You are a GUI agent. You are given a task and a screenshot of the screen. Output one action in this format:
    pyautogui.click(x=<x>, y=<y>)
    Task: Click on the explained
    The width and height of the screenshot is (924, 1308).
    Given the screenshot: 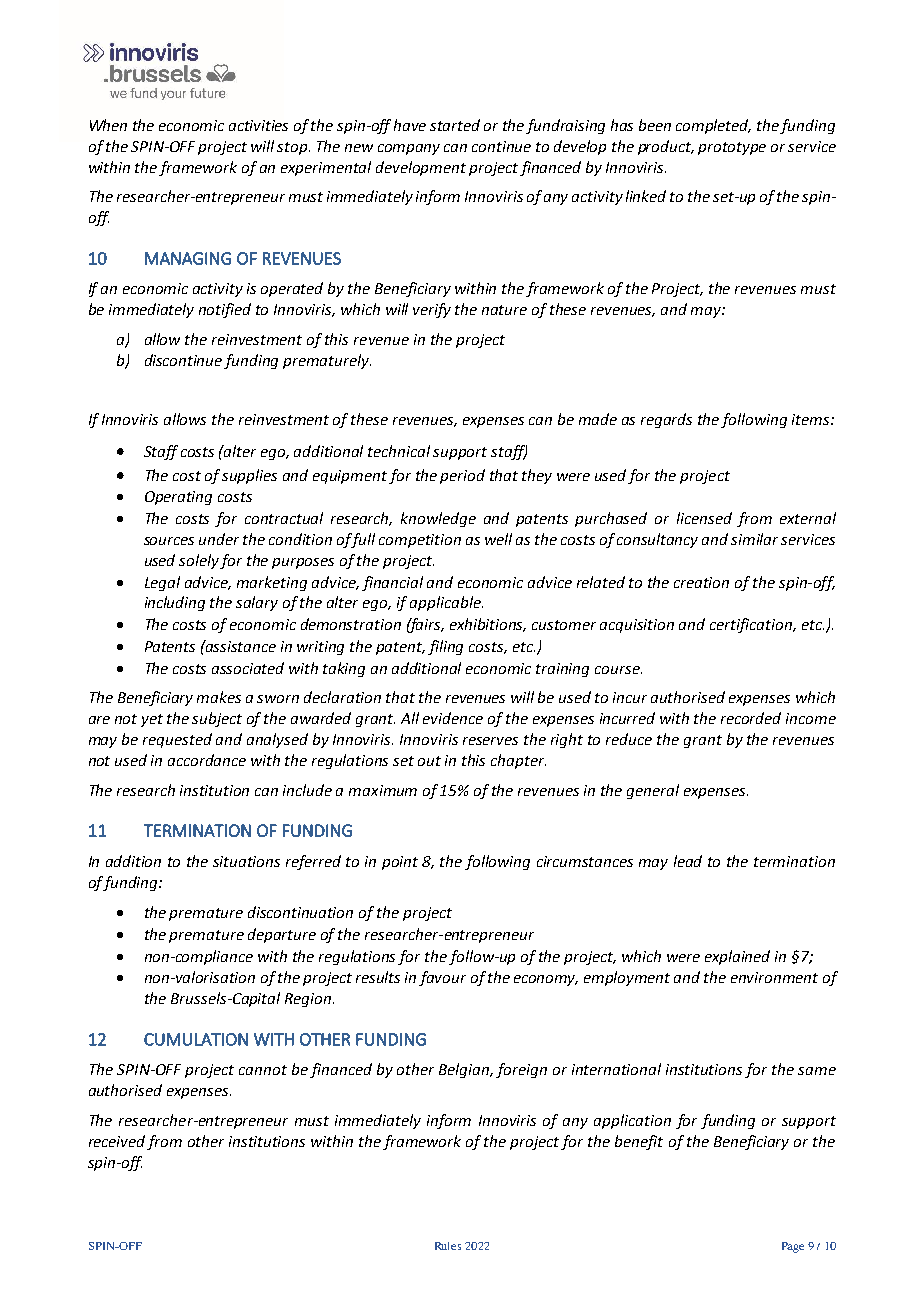 What is the action you would take?
    pyautogui.click(x=737, y=957)
